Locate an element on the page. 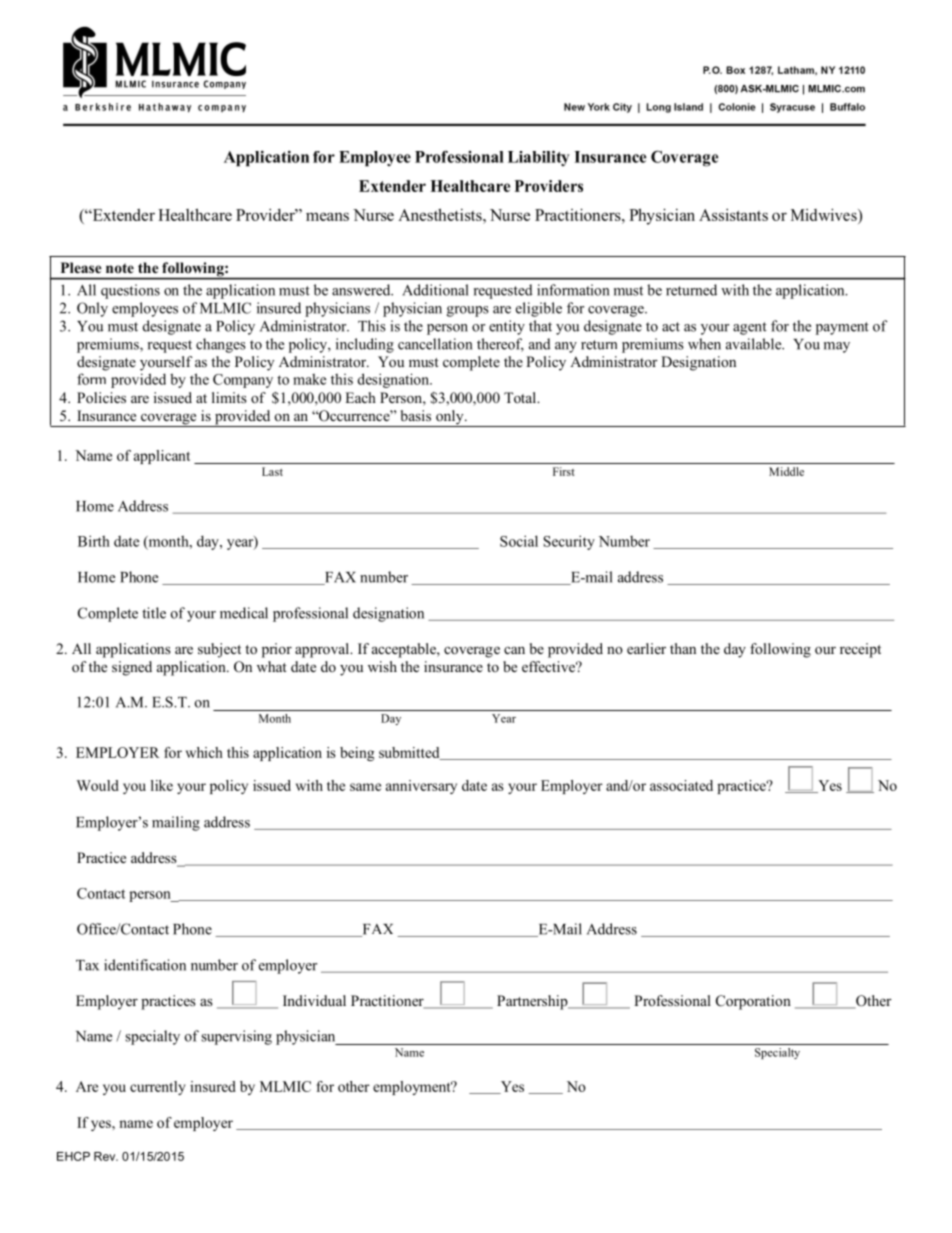  note is located at coordinates (120, 268).
